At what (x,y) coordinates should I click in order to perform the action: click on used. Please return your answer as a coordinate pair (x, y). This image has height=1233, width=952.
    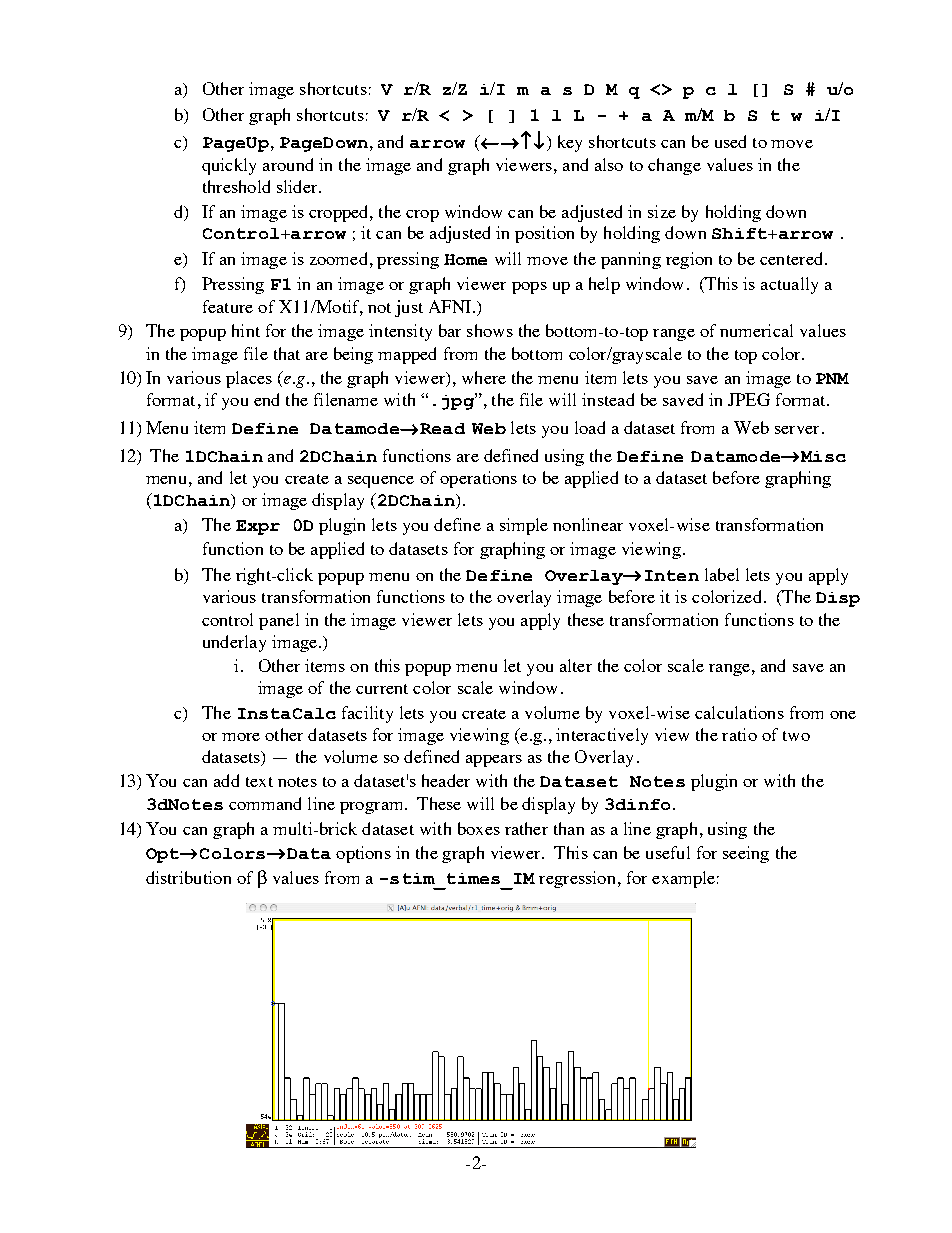
    Looking at the image, I should click on (730, 141).
